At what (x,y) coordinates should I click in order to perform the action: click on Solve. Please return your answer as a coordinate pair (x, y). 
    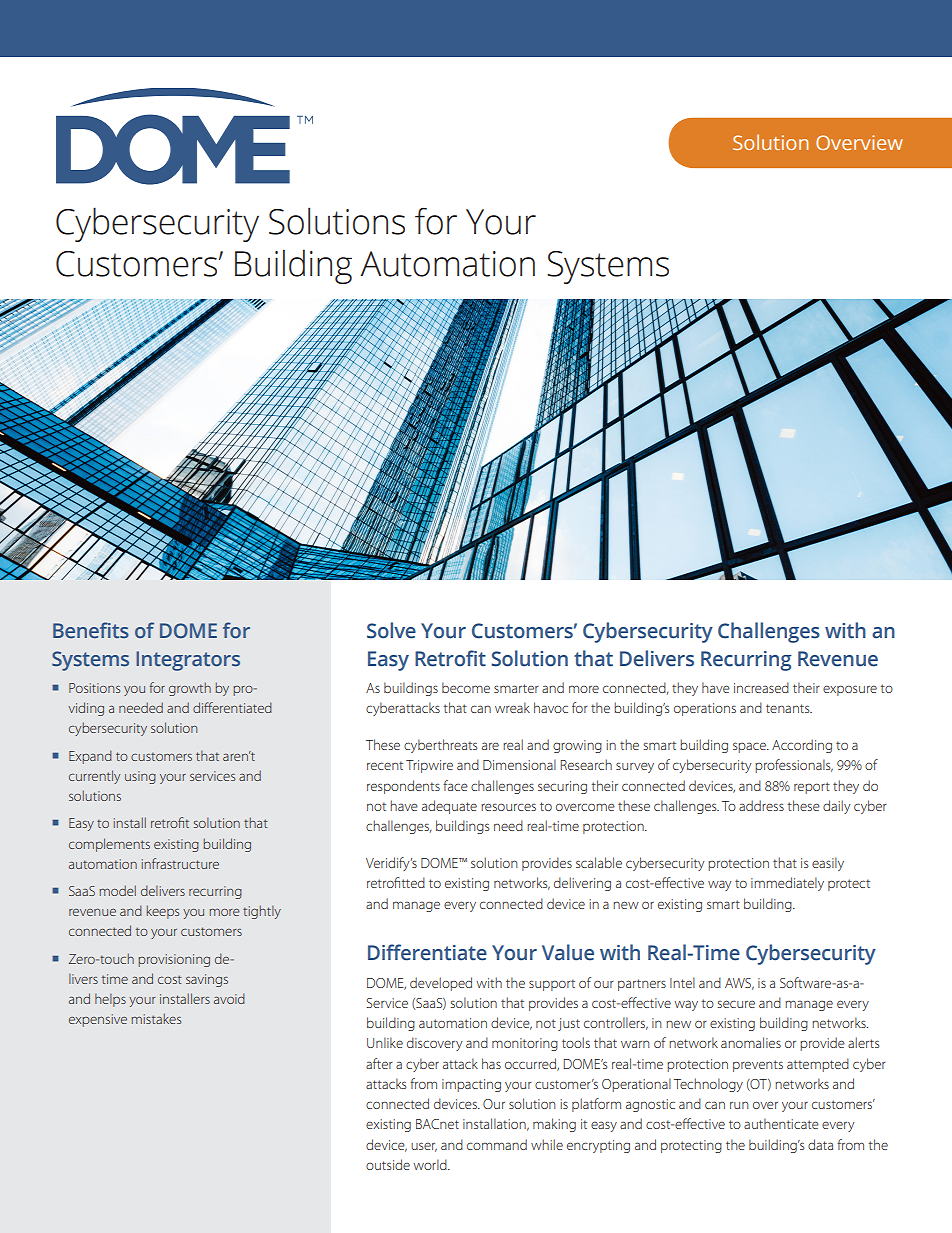
    Looking at the image, I should click on (391, 630).
